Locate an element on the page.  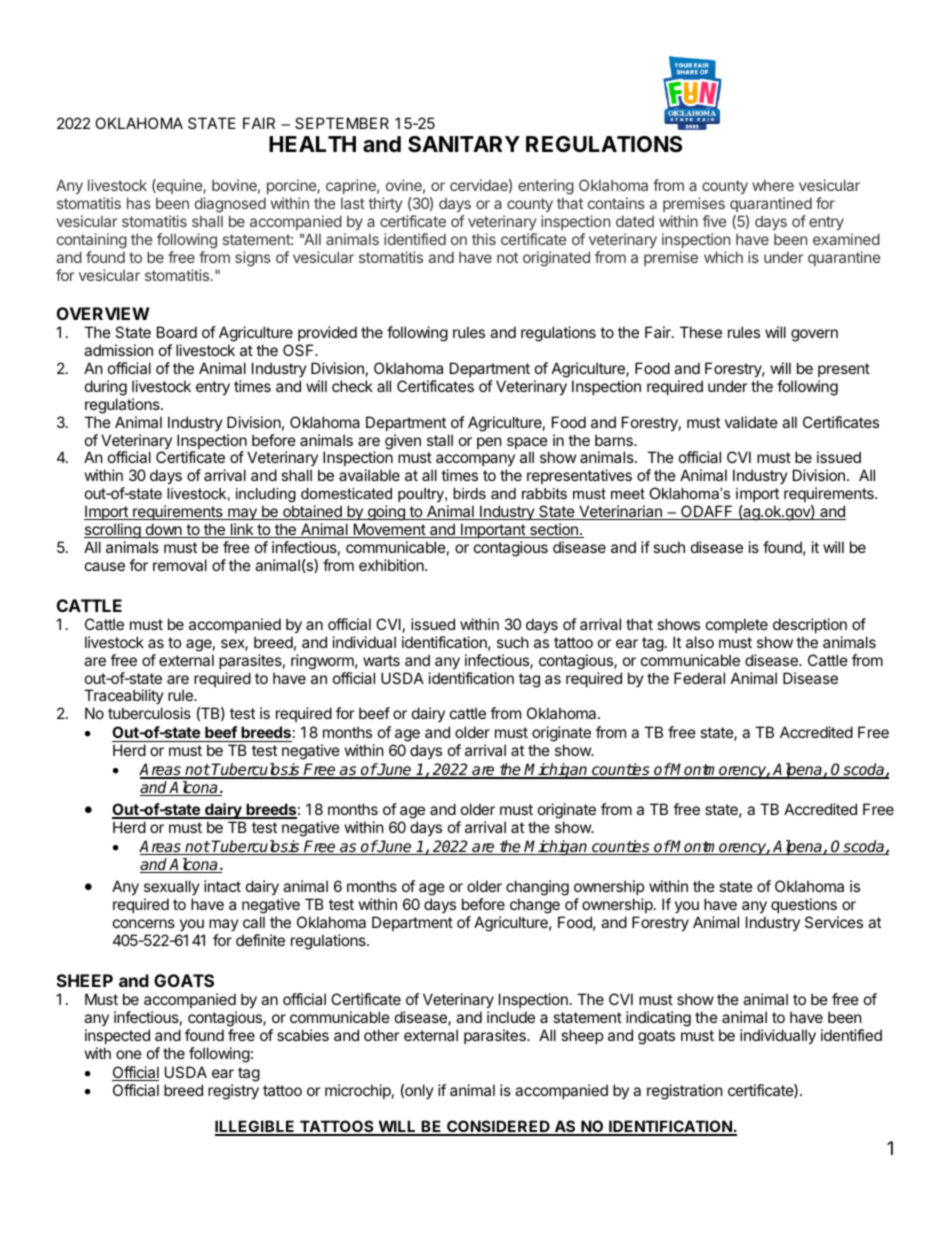
changing is located at coordinates (537, 888).
